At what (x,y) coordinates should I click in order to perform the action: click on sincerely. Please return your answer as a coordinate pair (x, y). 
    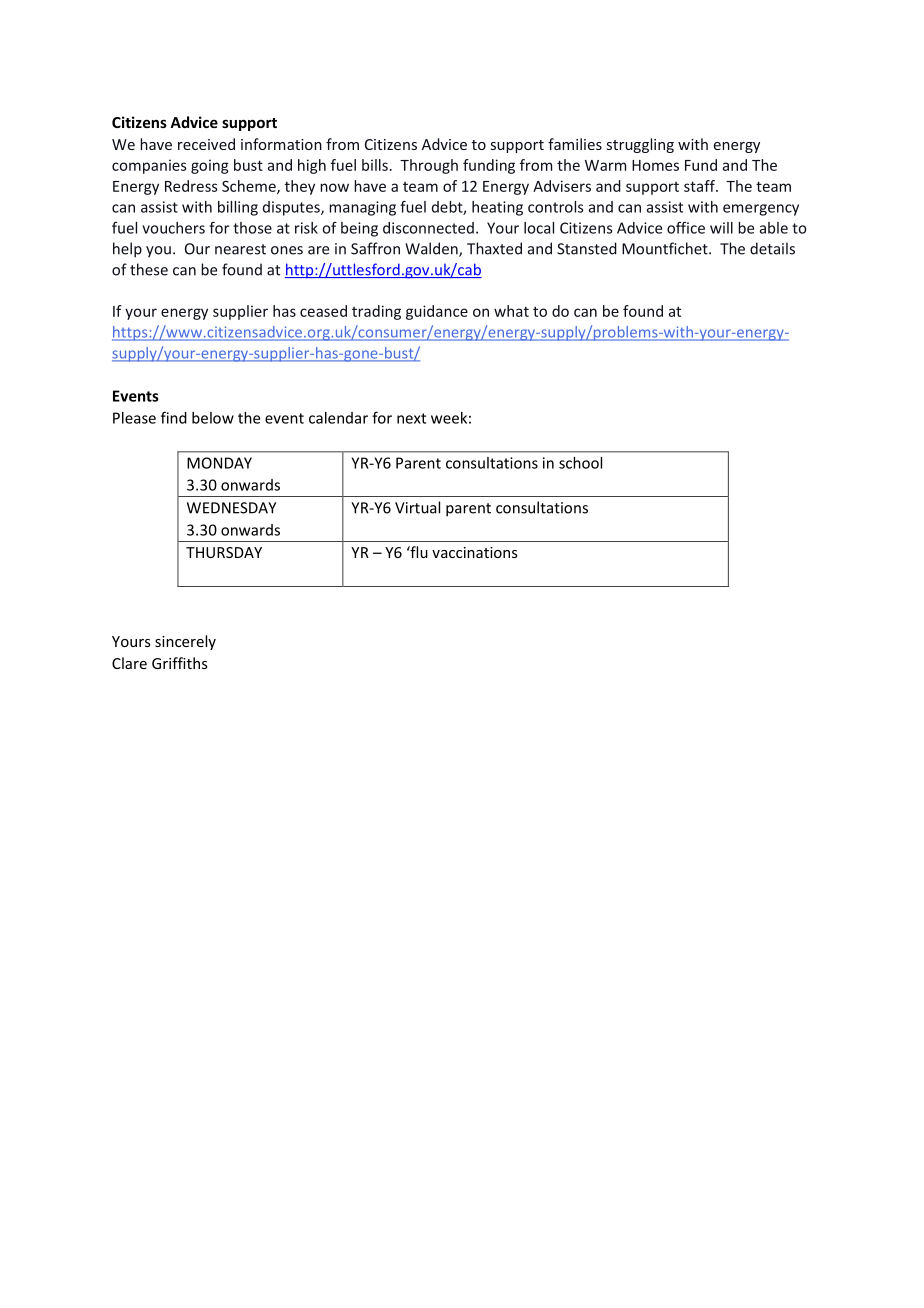
    Looking at the image, I should click on (185, 642).
